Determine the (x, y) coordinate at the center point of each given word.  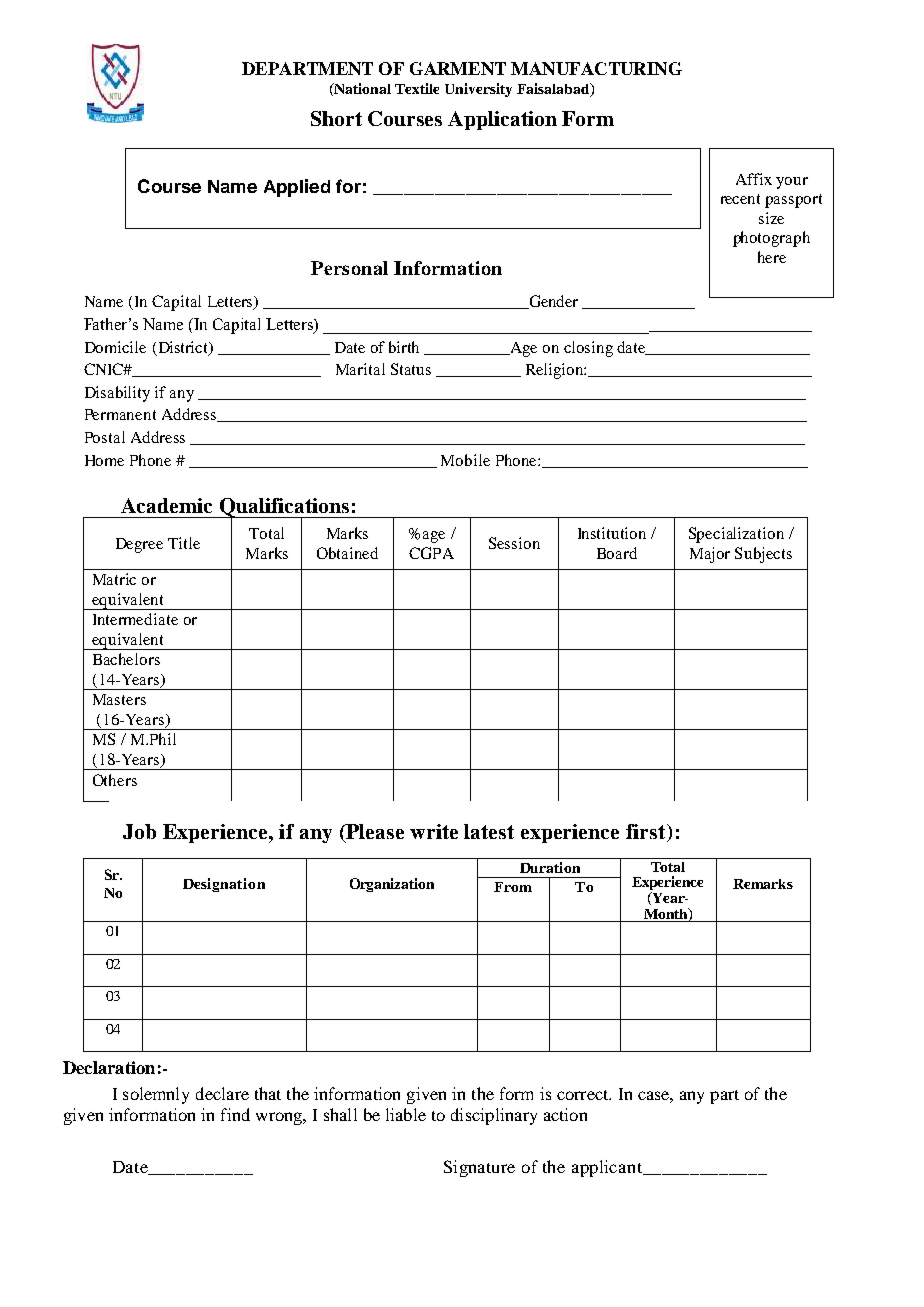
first (647, 833)
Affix (754, 179)
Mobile (465, 460)
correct (584, 1095)
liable (406, 1114)
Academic (166, 505)
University (478, 90)
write (434, 831)
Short (336, 118)
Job (139, 831)
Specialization (736, 535)
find (235, 1114)
